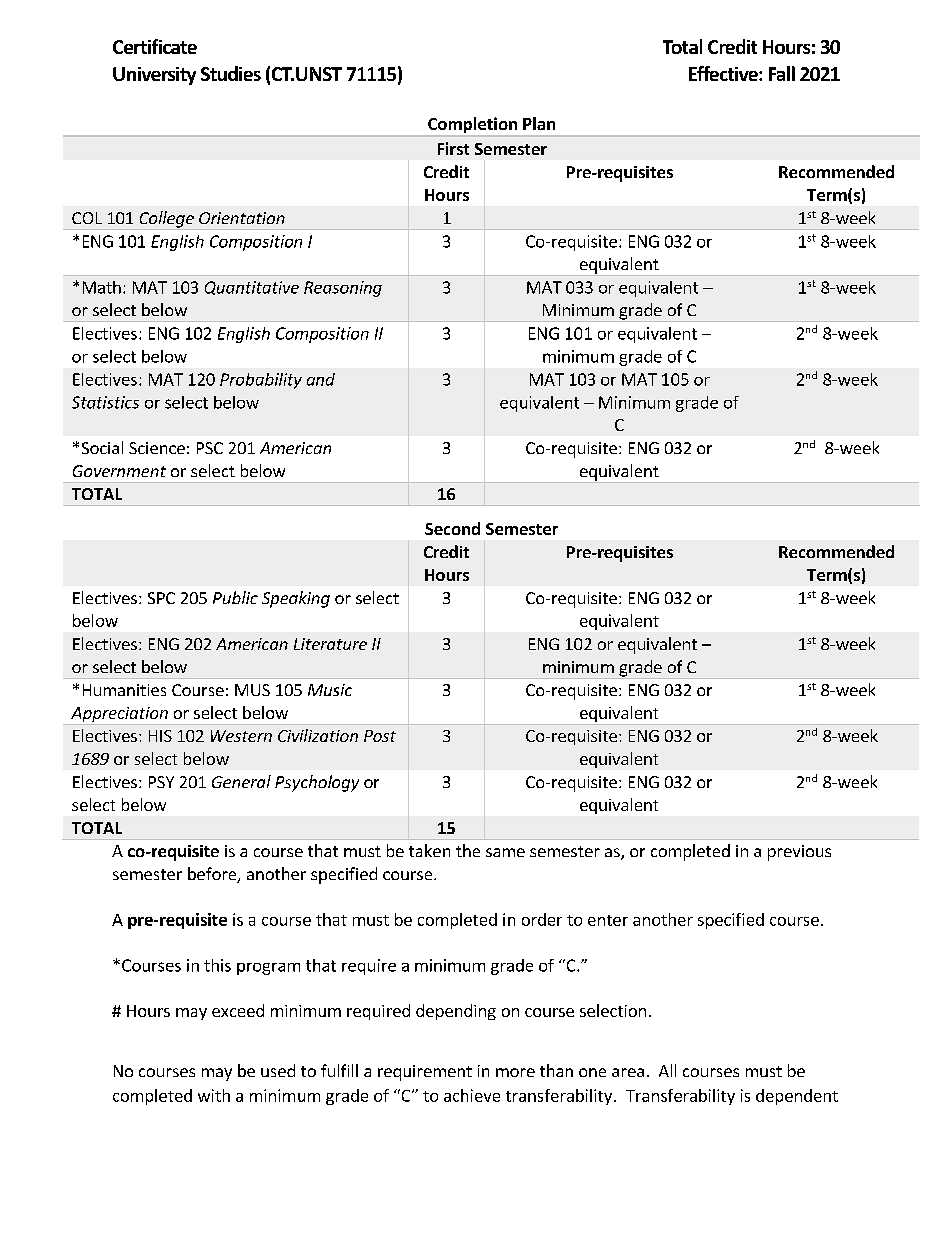 Image resolution: width=952 pixels, height=1233 pixels. I want to click on and, so click(321, 379).
